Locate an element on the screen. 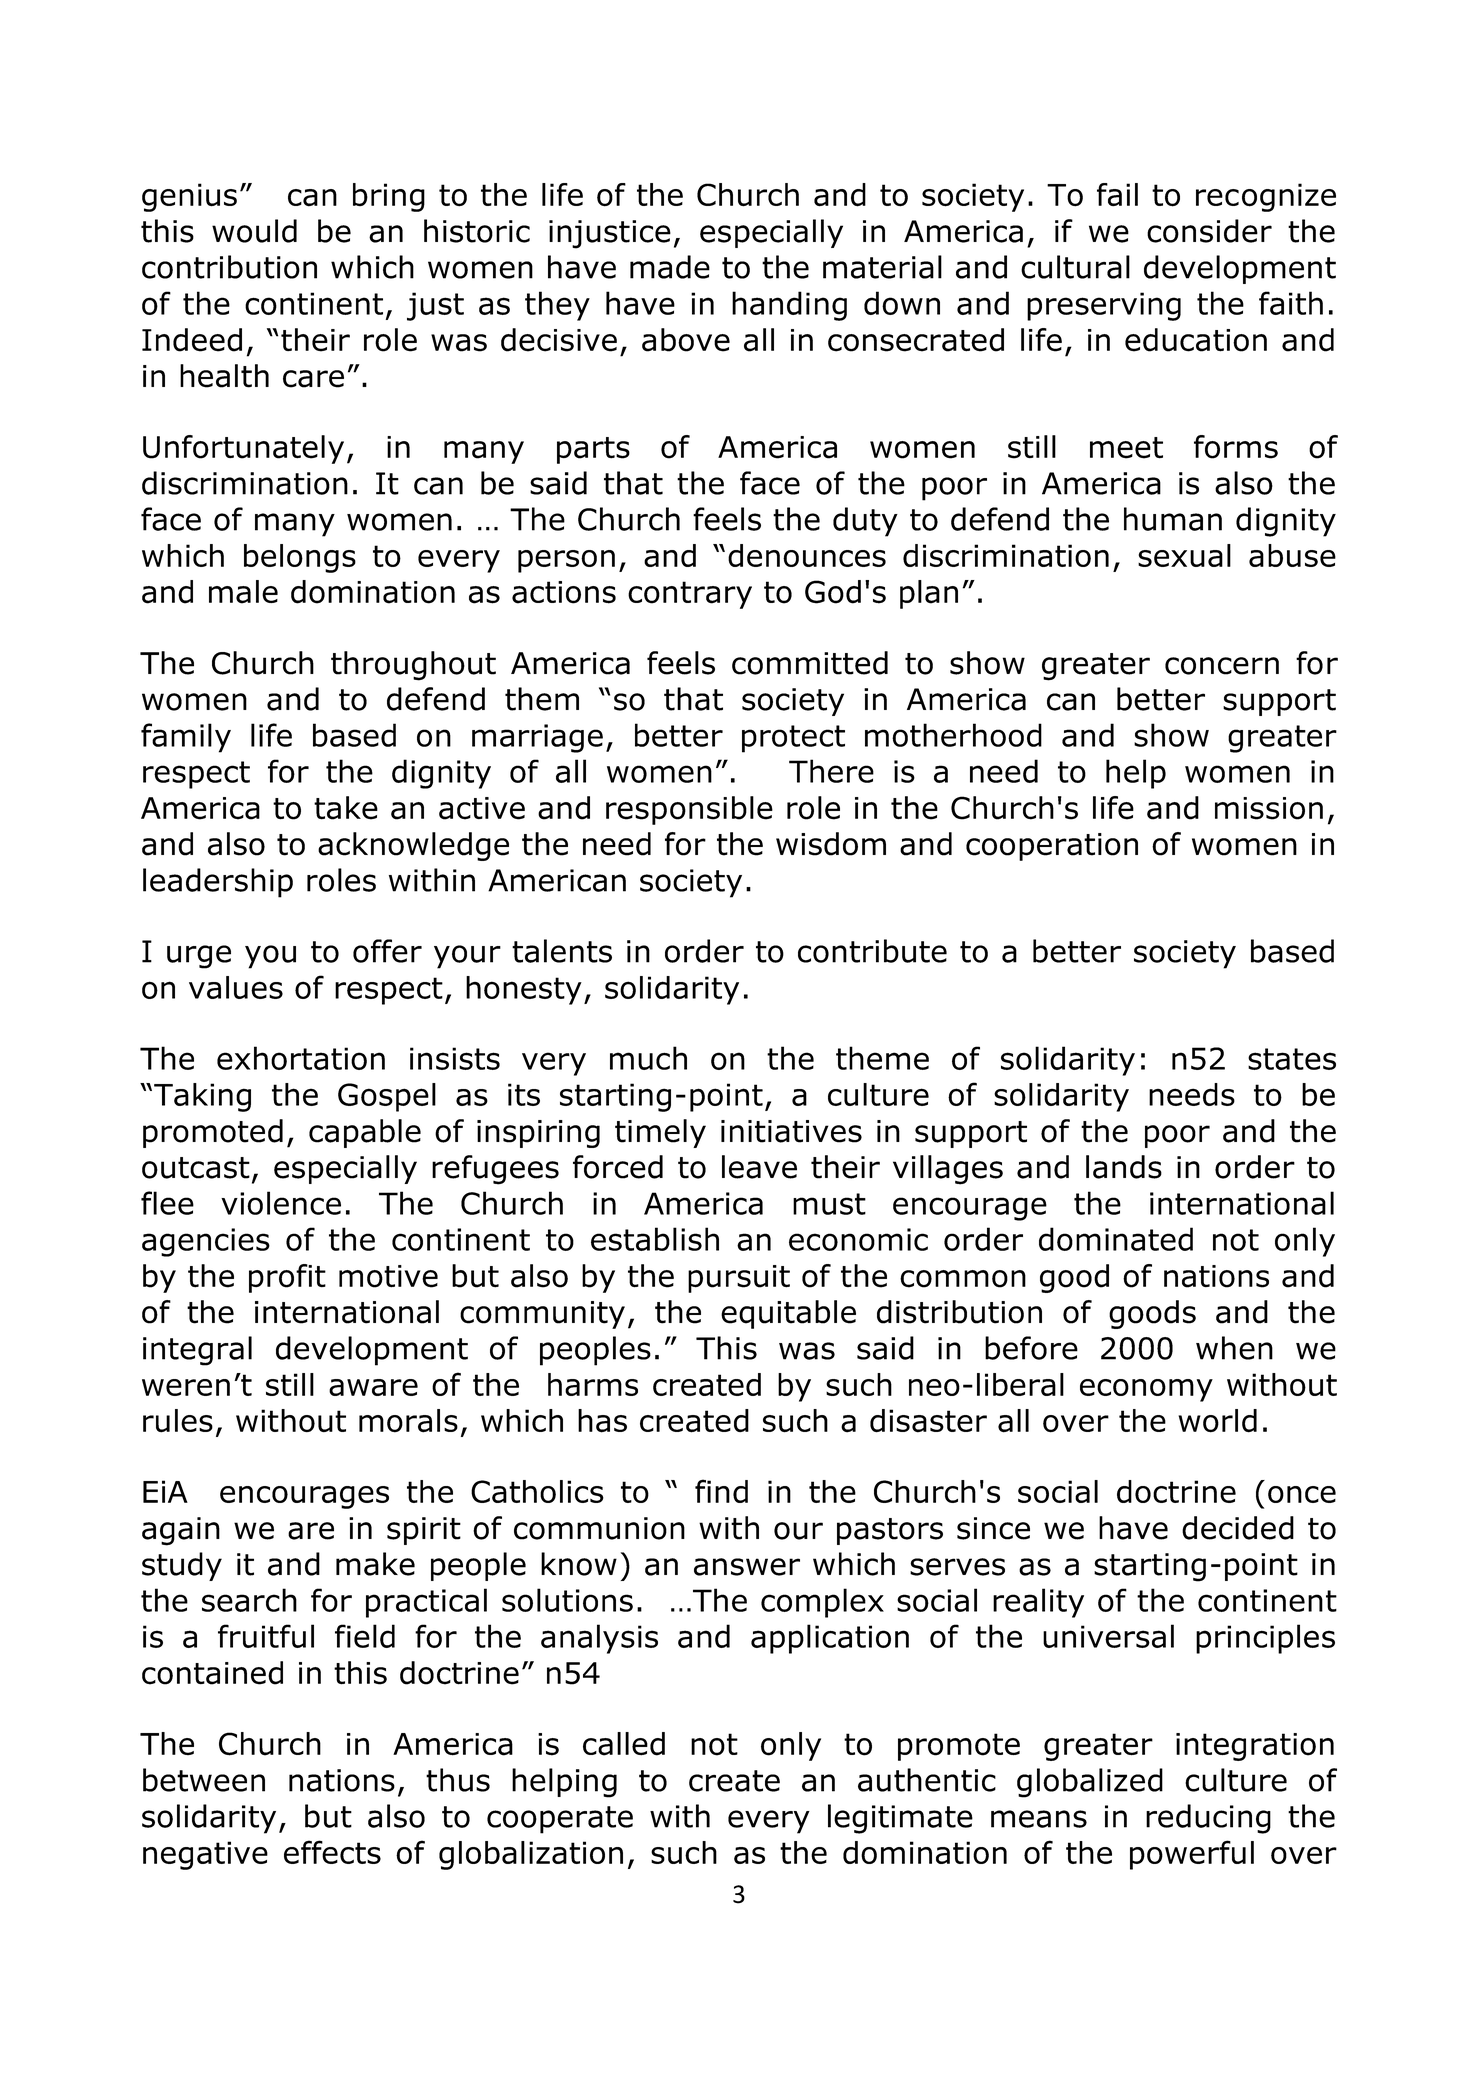 The width and height of the screenshot is (1478, 2091). exhortation is located at coordinates (301, 1058).
